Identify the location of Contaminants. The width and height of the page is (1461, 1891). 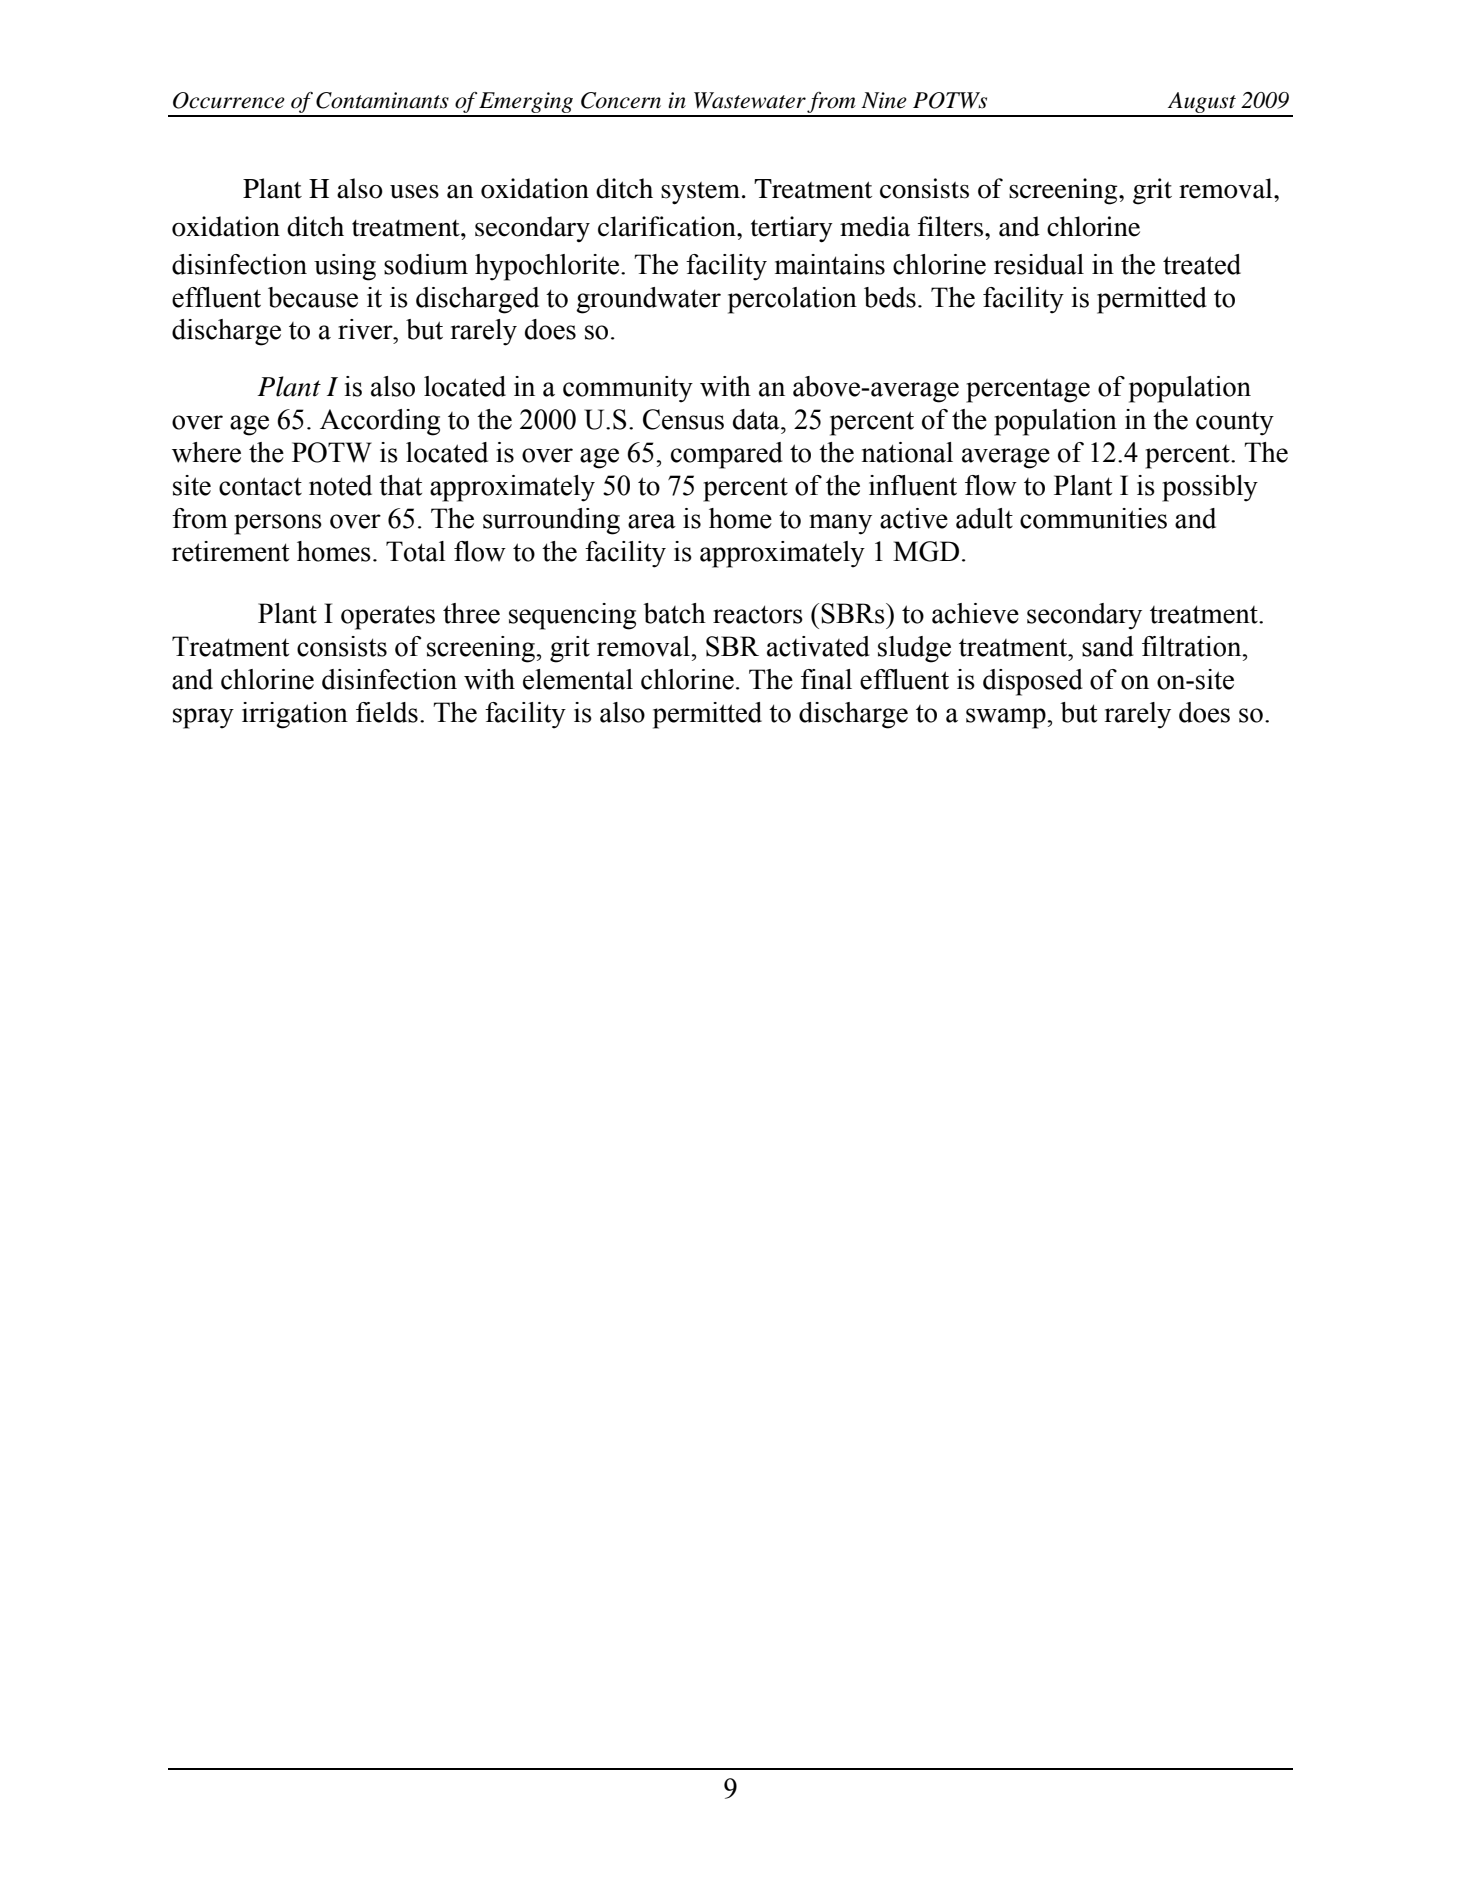
(382, 100).
